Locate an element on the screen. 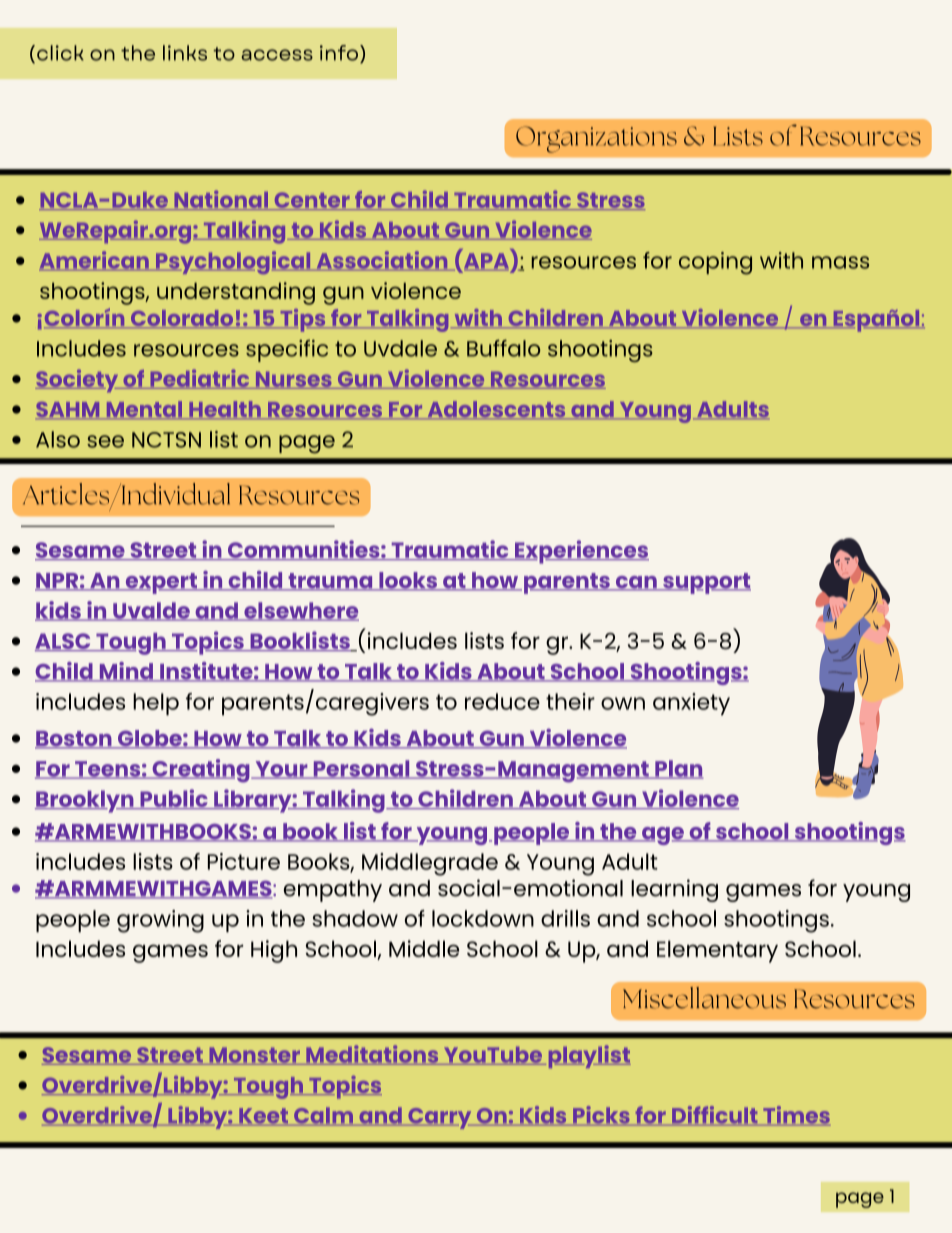  expert is located at coordinates (161, 583).
